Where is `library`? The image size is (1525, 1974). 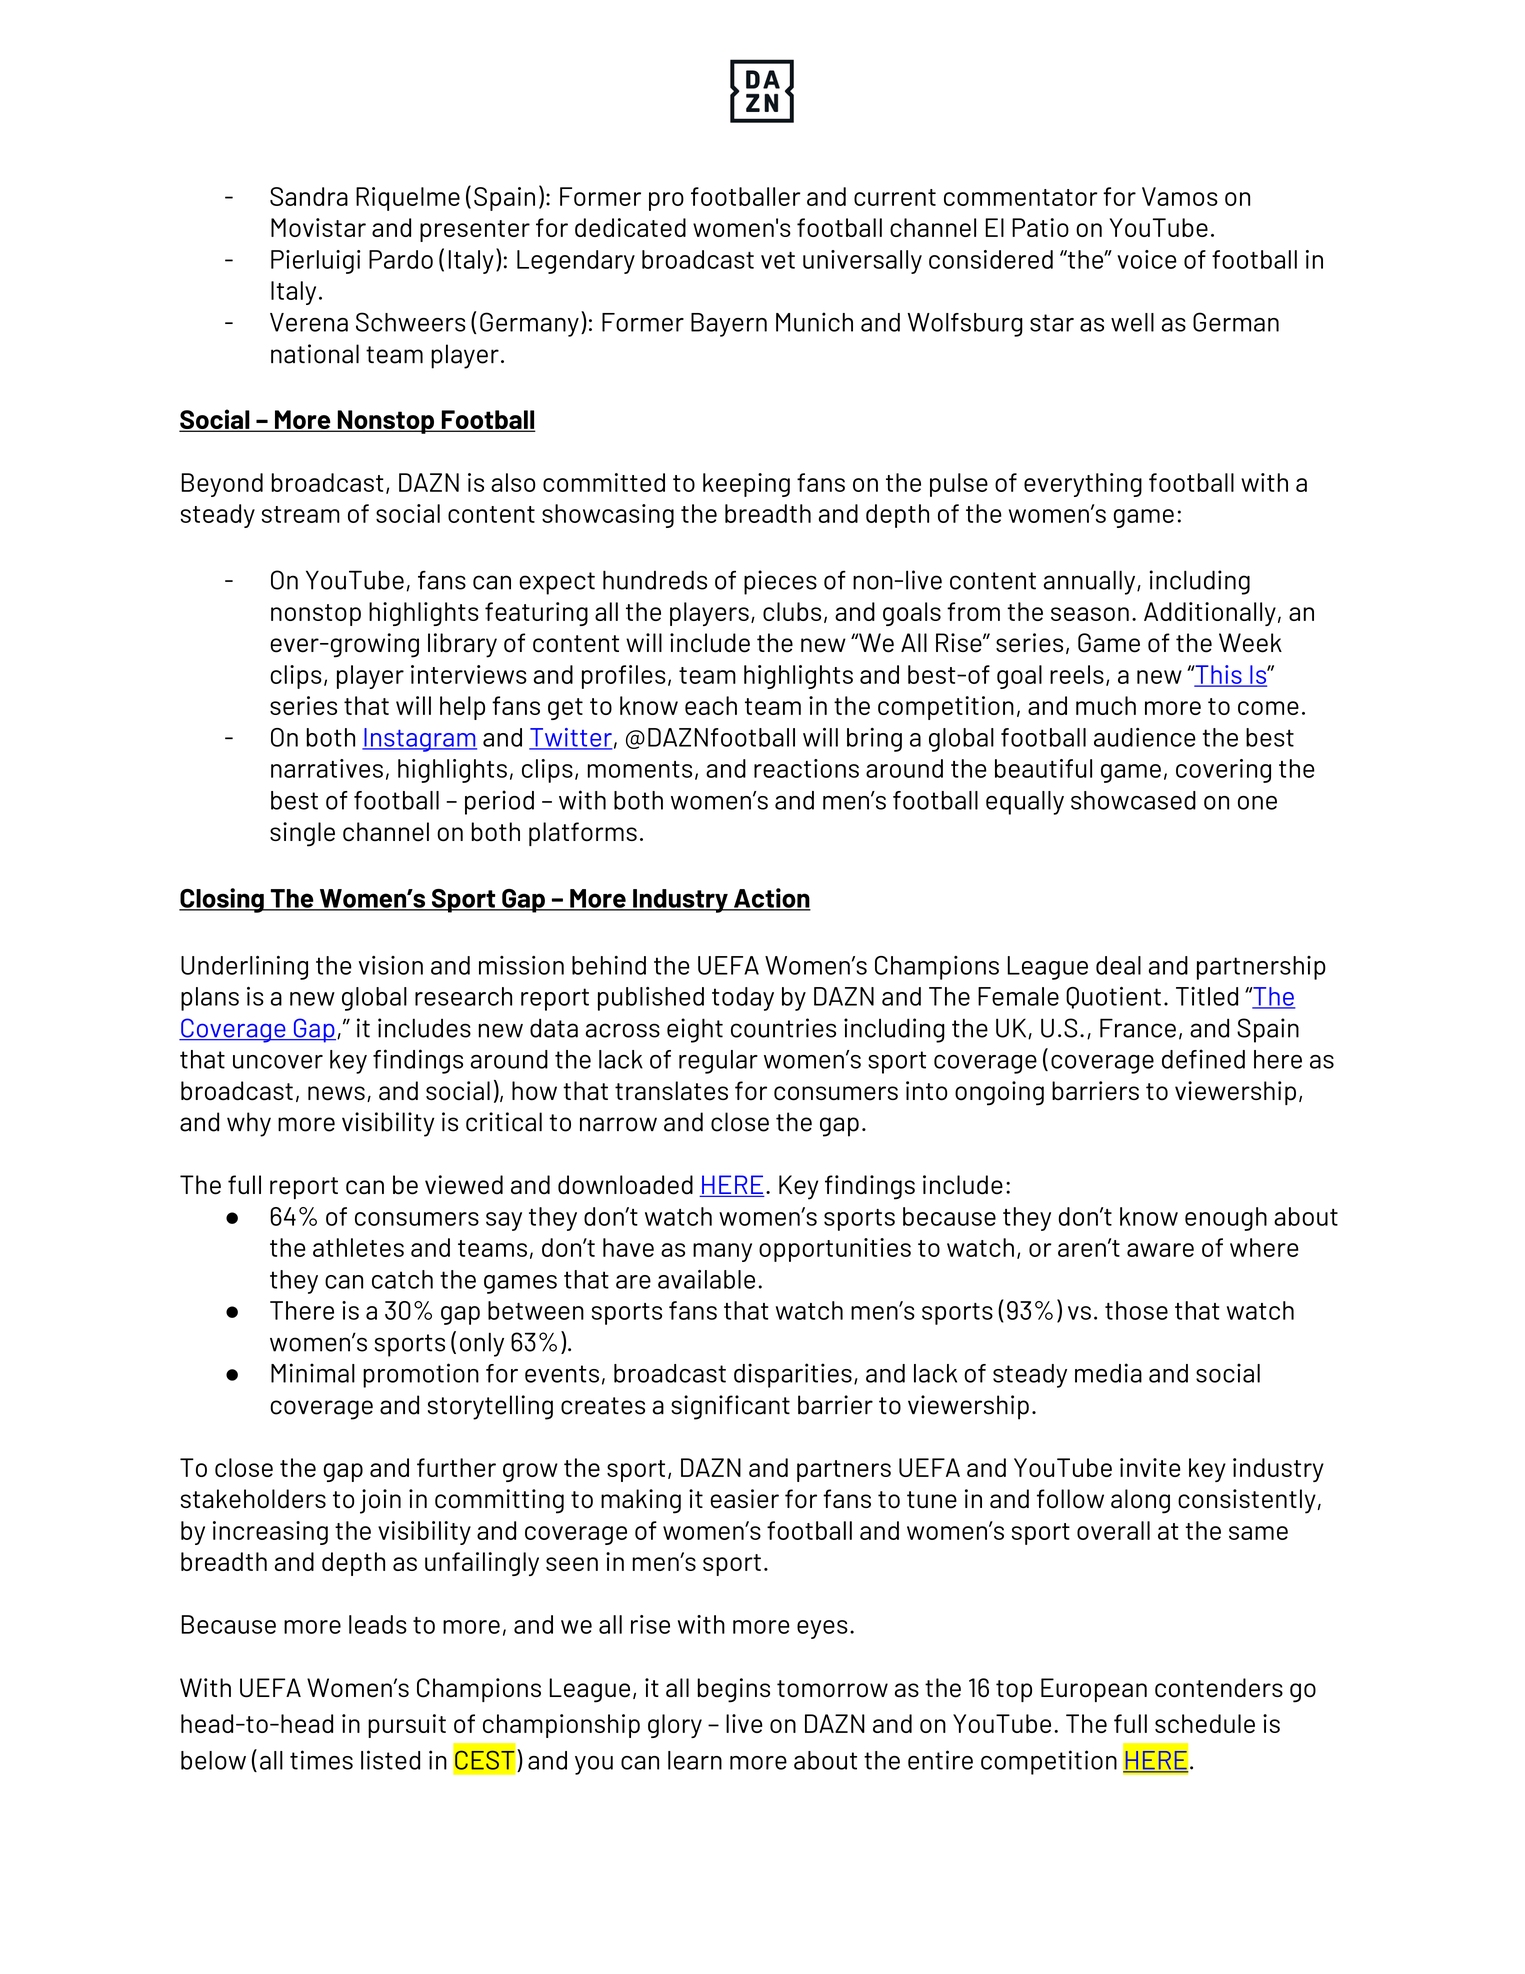
library is located at coordinates (462, 645).
